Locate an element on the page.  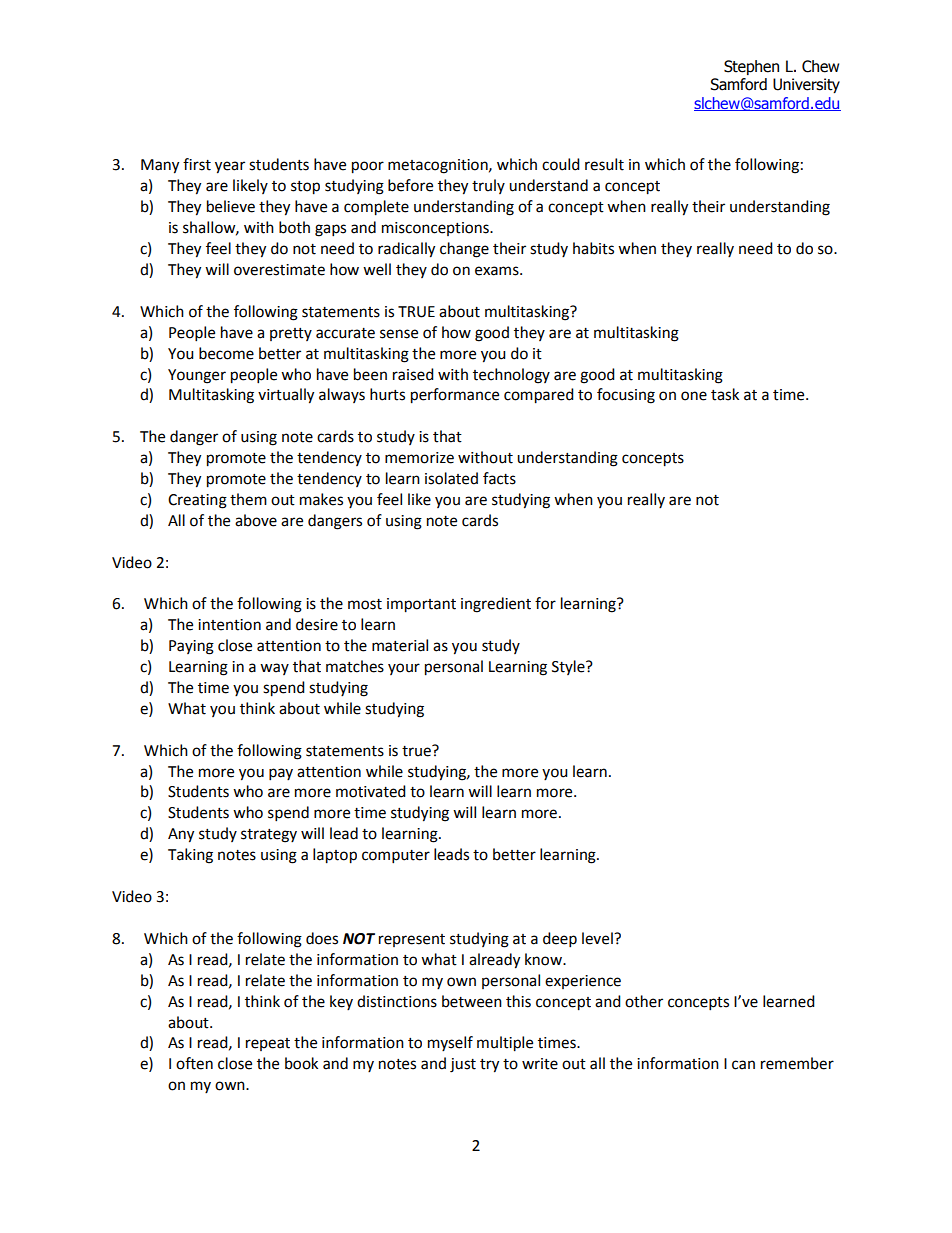
one is located at coordinates (694, 396).
